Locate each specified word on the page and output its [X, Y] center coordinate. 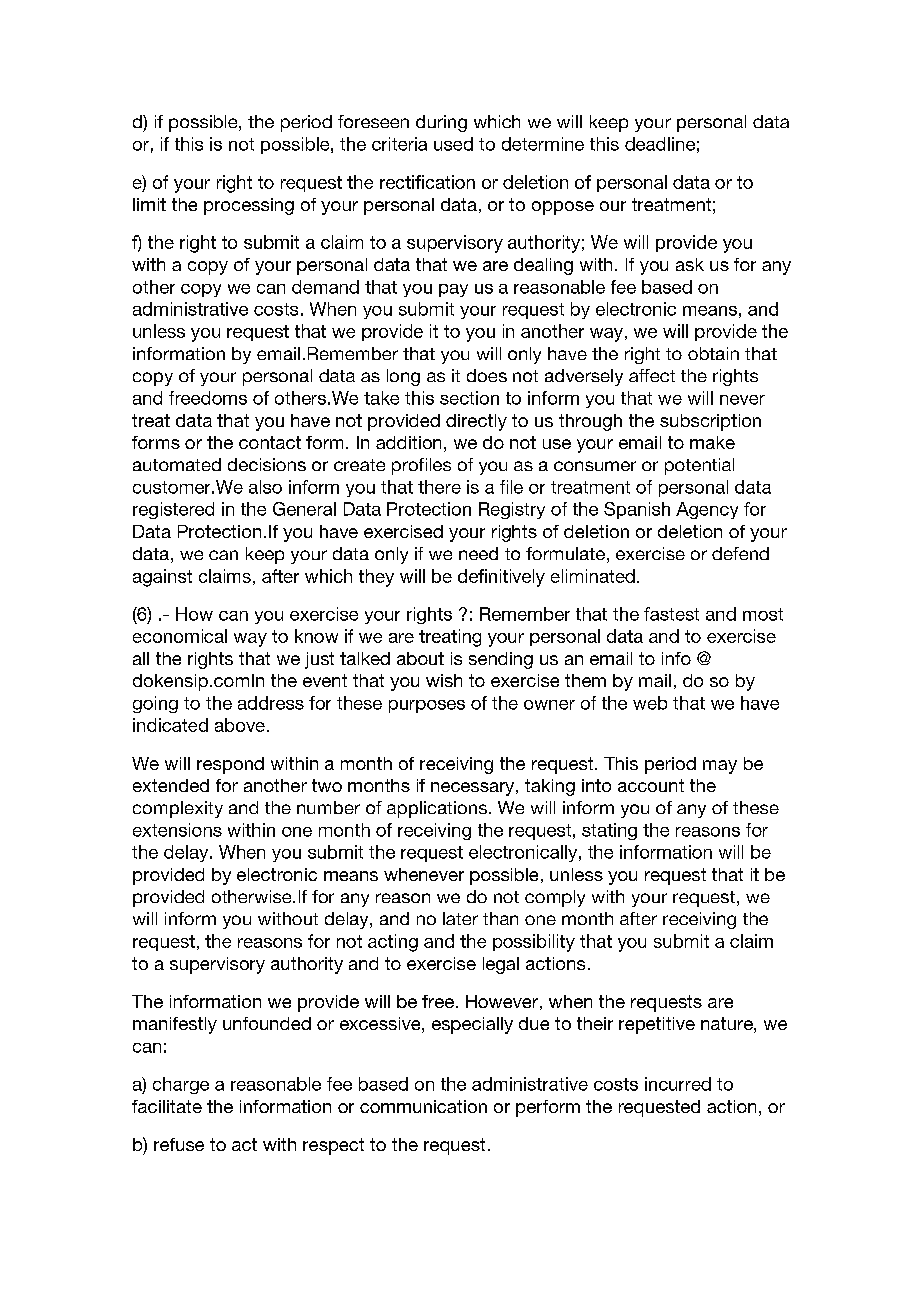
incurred [678, 1084]
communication [423, 1106]
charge [181, 1085]
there [439, 487]
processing [249, 206]
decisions [267, 464]
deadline [660, 144]
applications [437, 809]
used [453, 144]
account [651, 785]
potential [699, 466]
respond [230, 765]
